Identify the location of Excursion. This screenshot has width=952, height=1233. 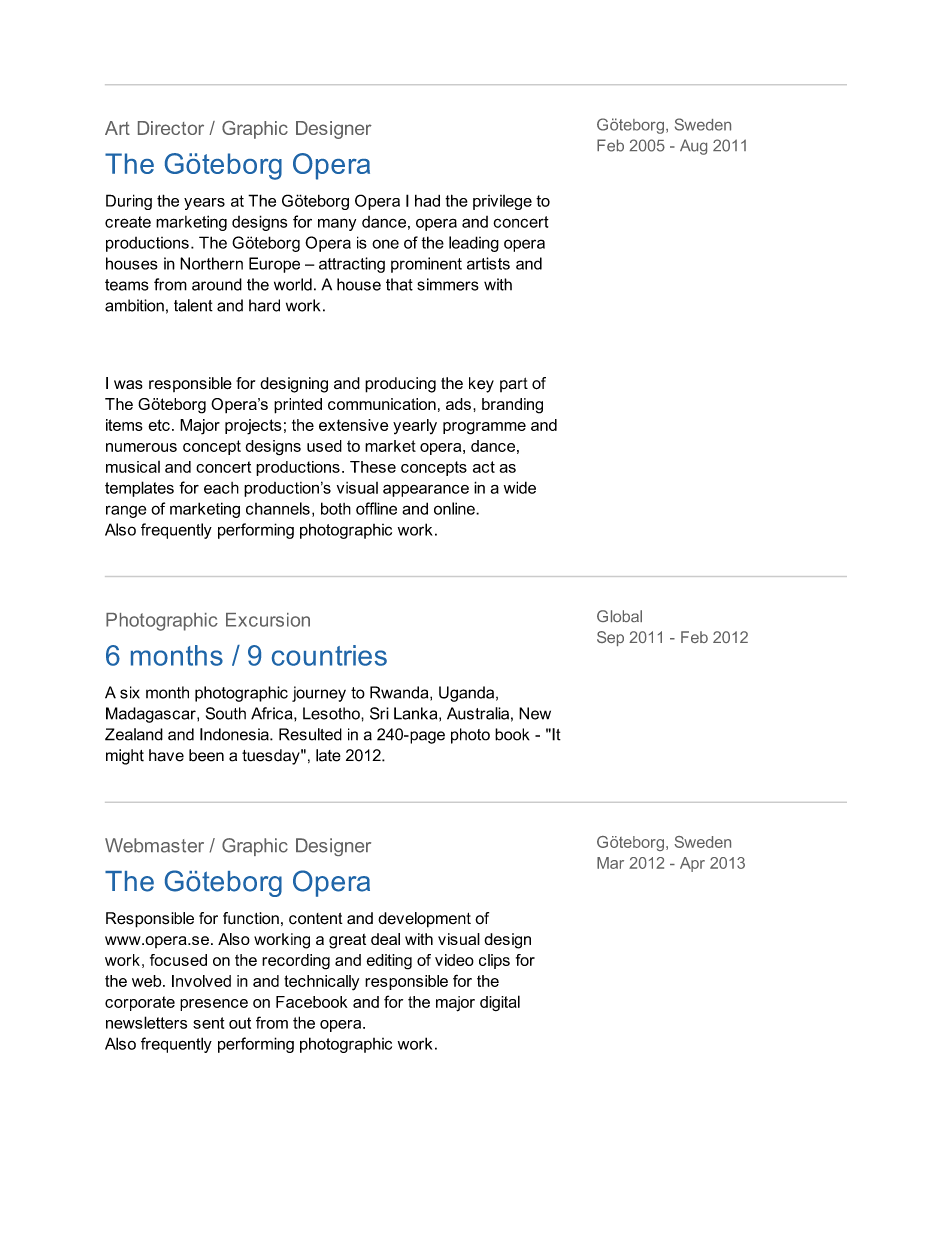
(268, 620).
